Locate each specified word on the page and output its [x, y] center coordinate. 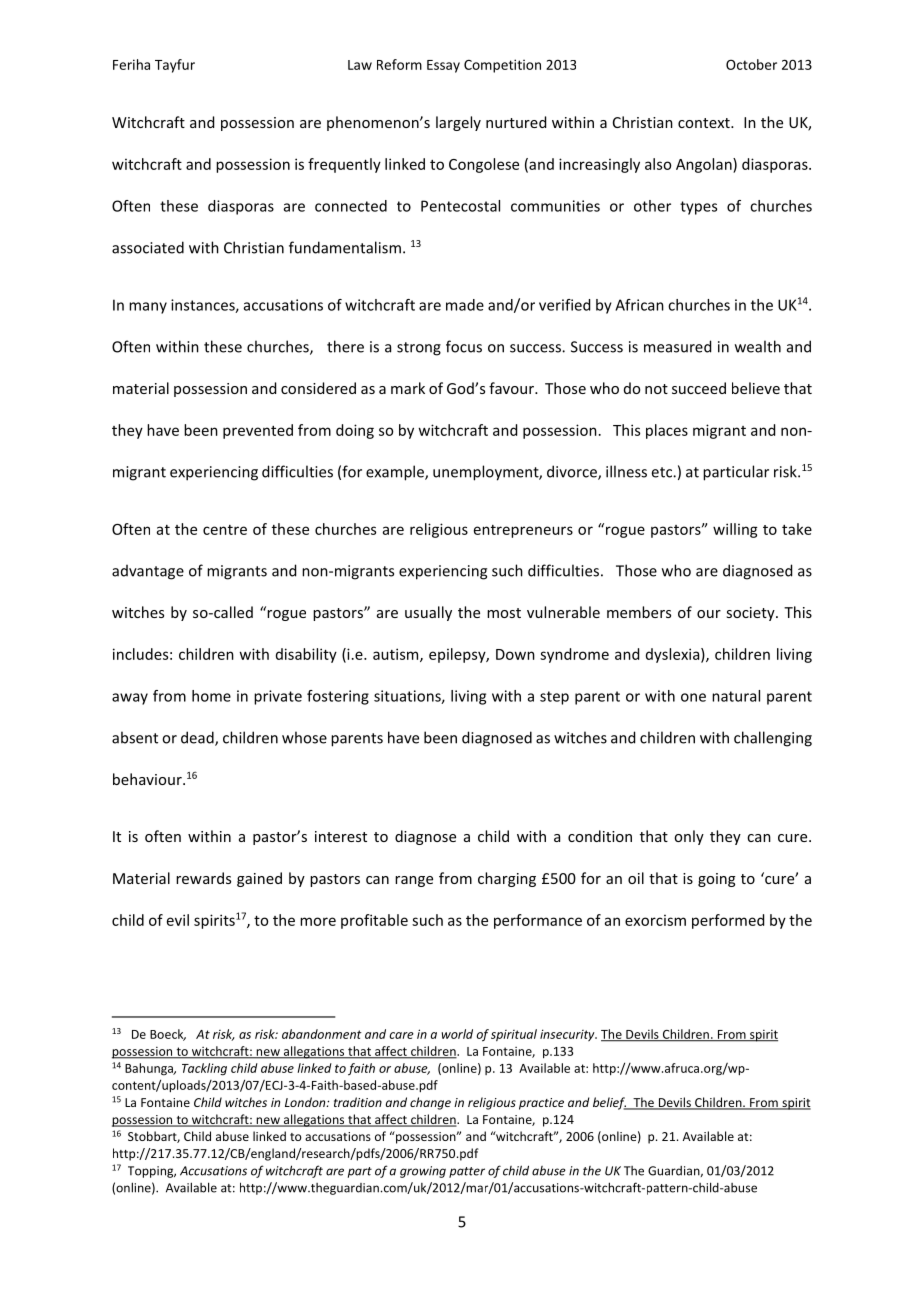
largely [458, 123]
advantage [148, 572]
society [751, 614]
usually [428, 613]
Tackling [204, 1069]
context [705, 123]
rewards [203, 878]
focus [464, 346]
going [717, 880]
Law [360, 65]
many [148, 308]
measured [677, 346]
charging [507, 879]
